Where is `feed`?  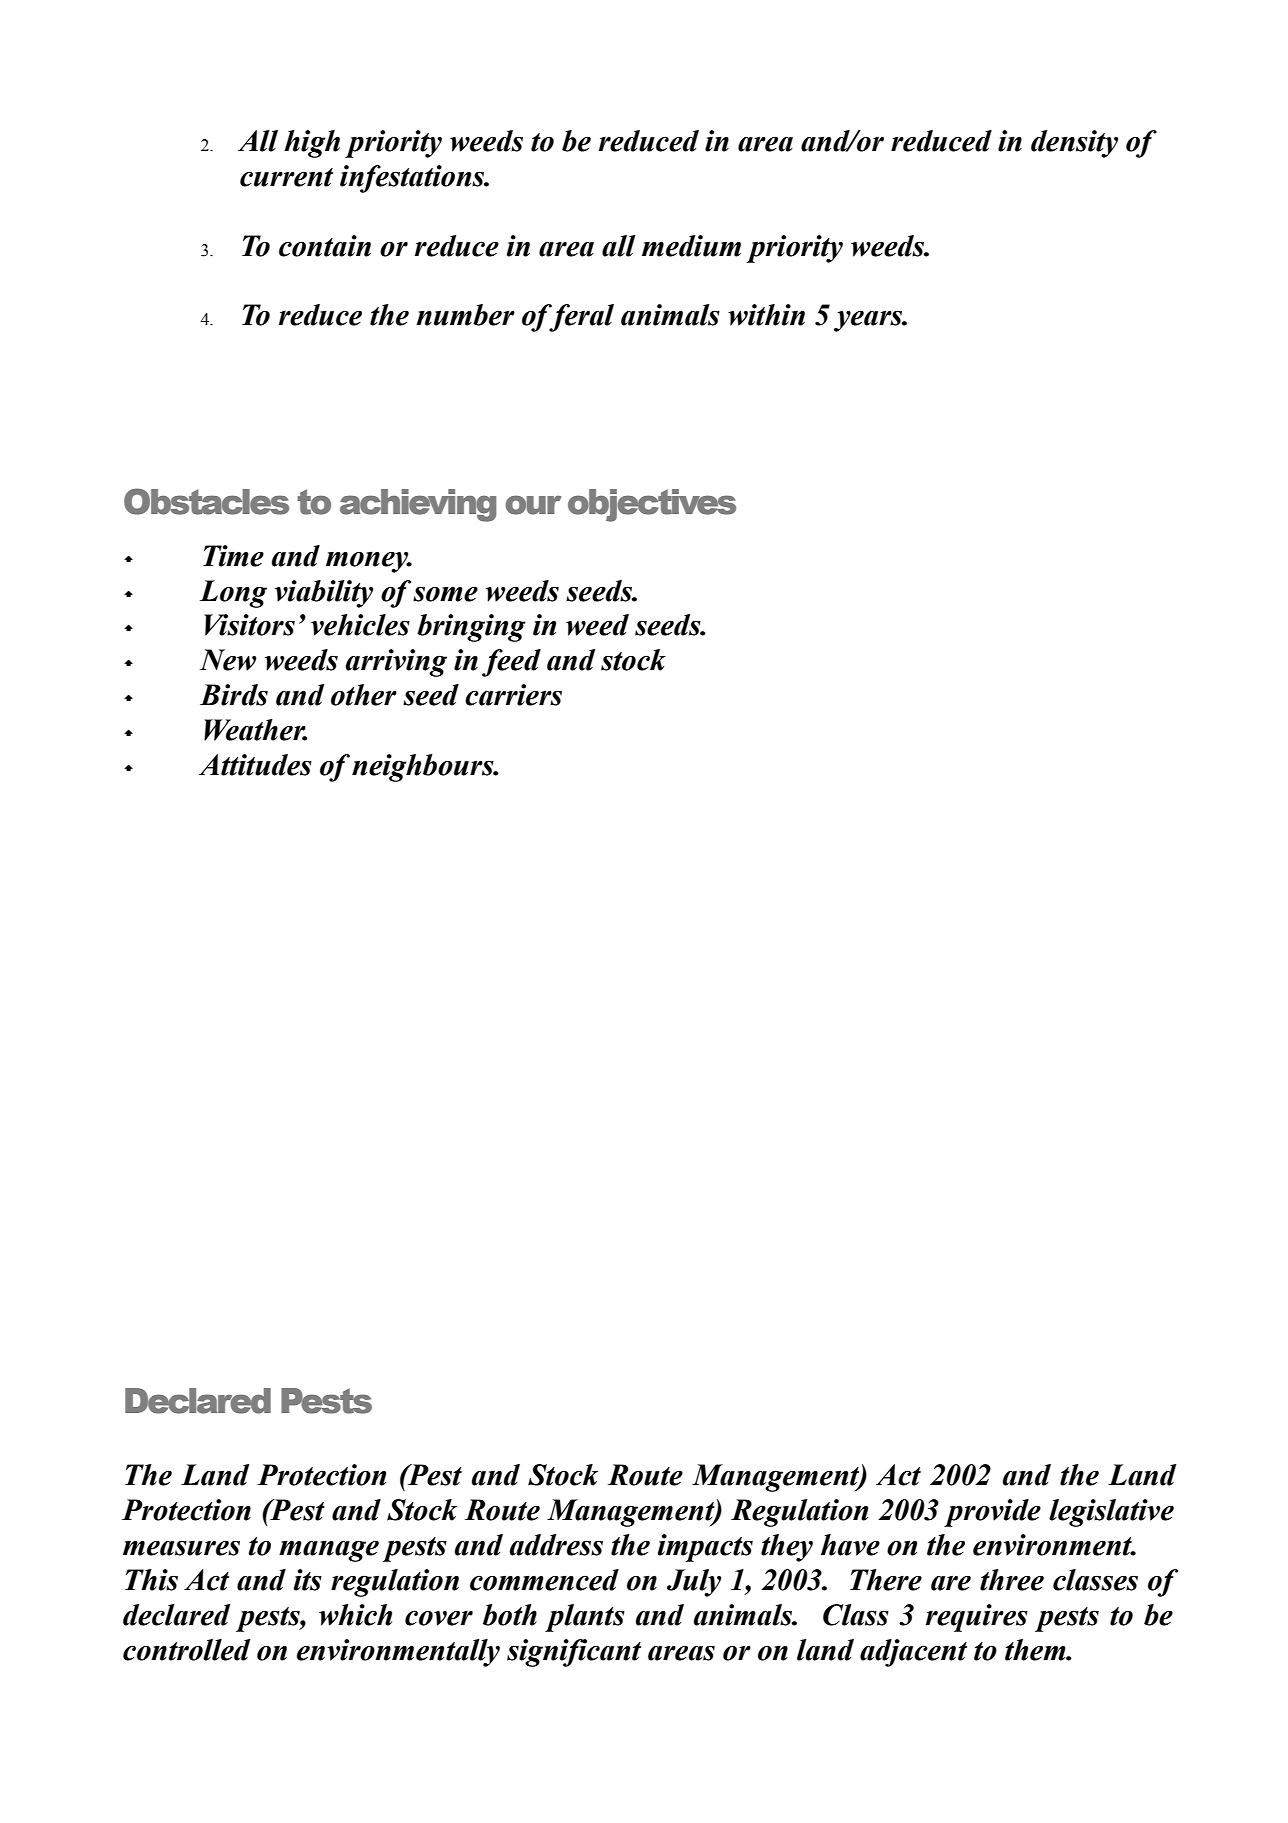 feed is located at coordinates (511, 663).
